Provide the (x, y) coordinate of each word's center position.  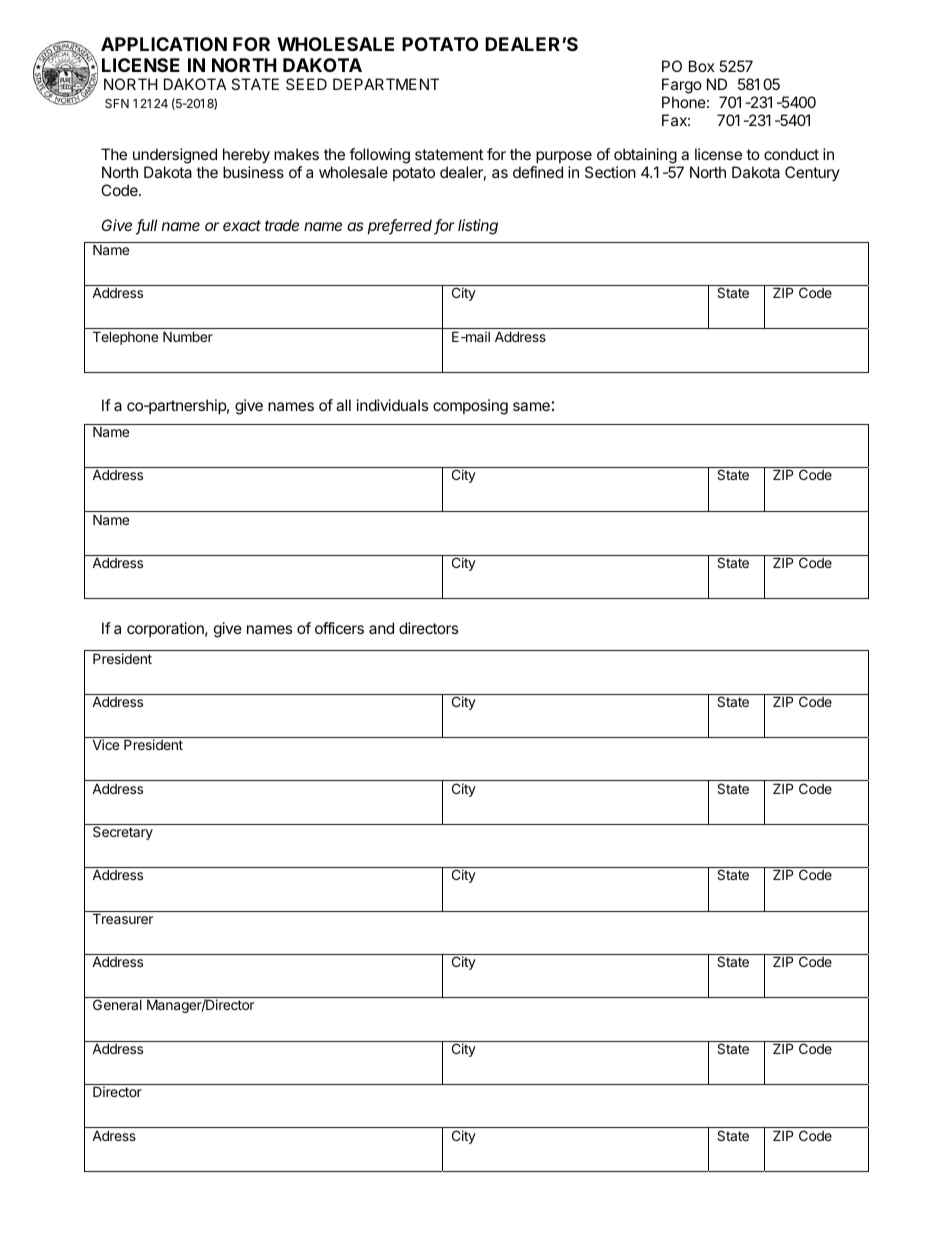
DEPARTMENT (386, 84)
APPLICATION (164, 44)
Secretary (123, 833)
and (381, 628)
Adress (114, 1135)
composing (470, 407)
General (117, 1004)
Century (812, 173)
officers (339, 628)
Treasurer (123, 918)
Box (701, 66)
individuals (392, 405)
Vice (106, 744)
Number (188, 336)
